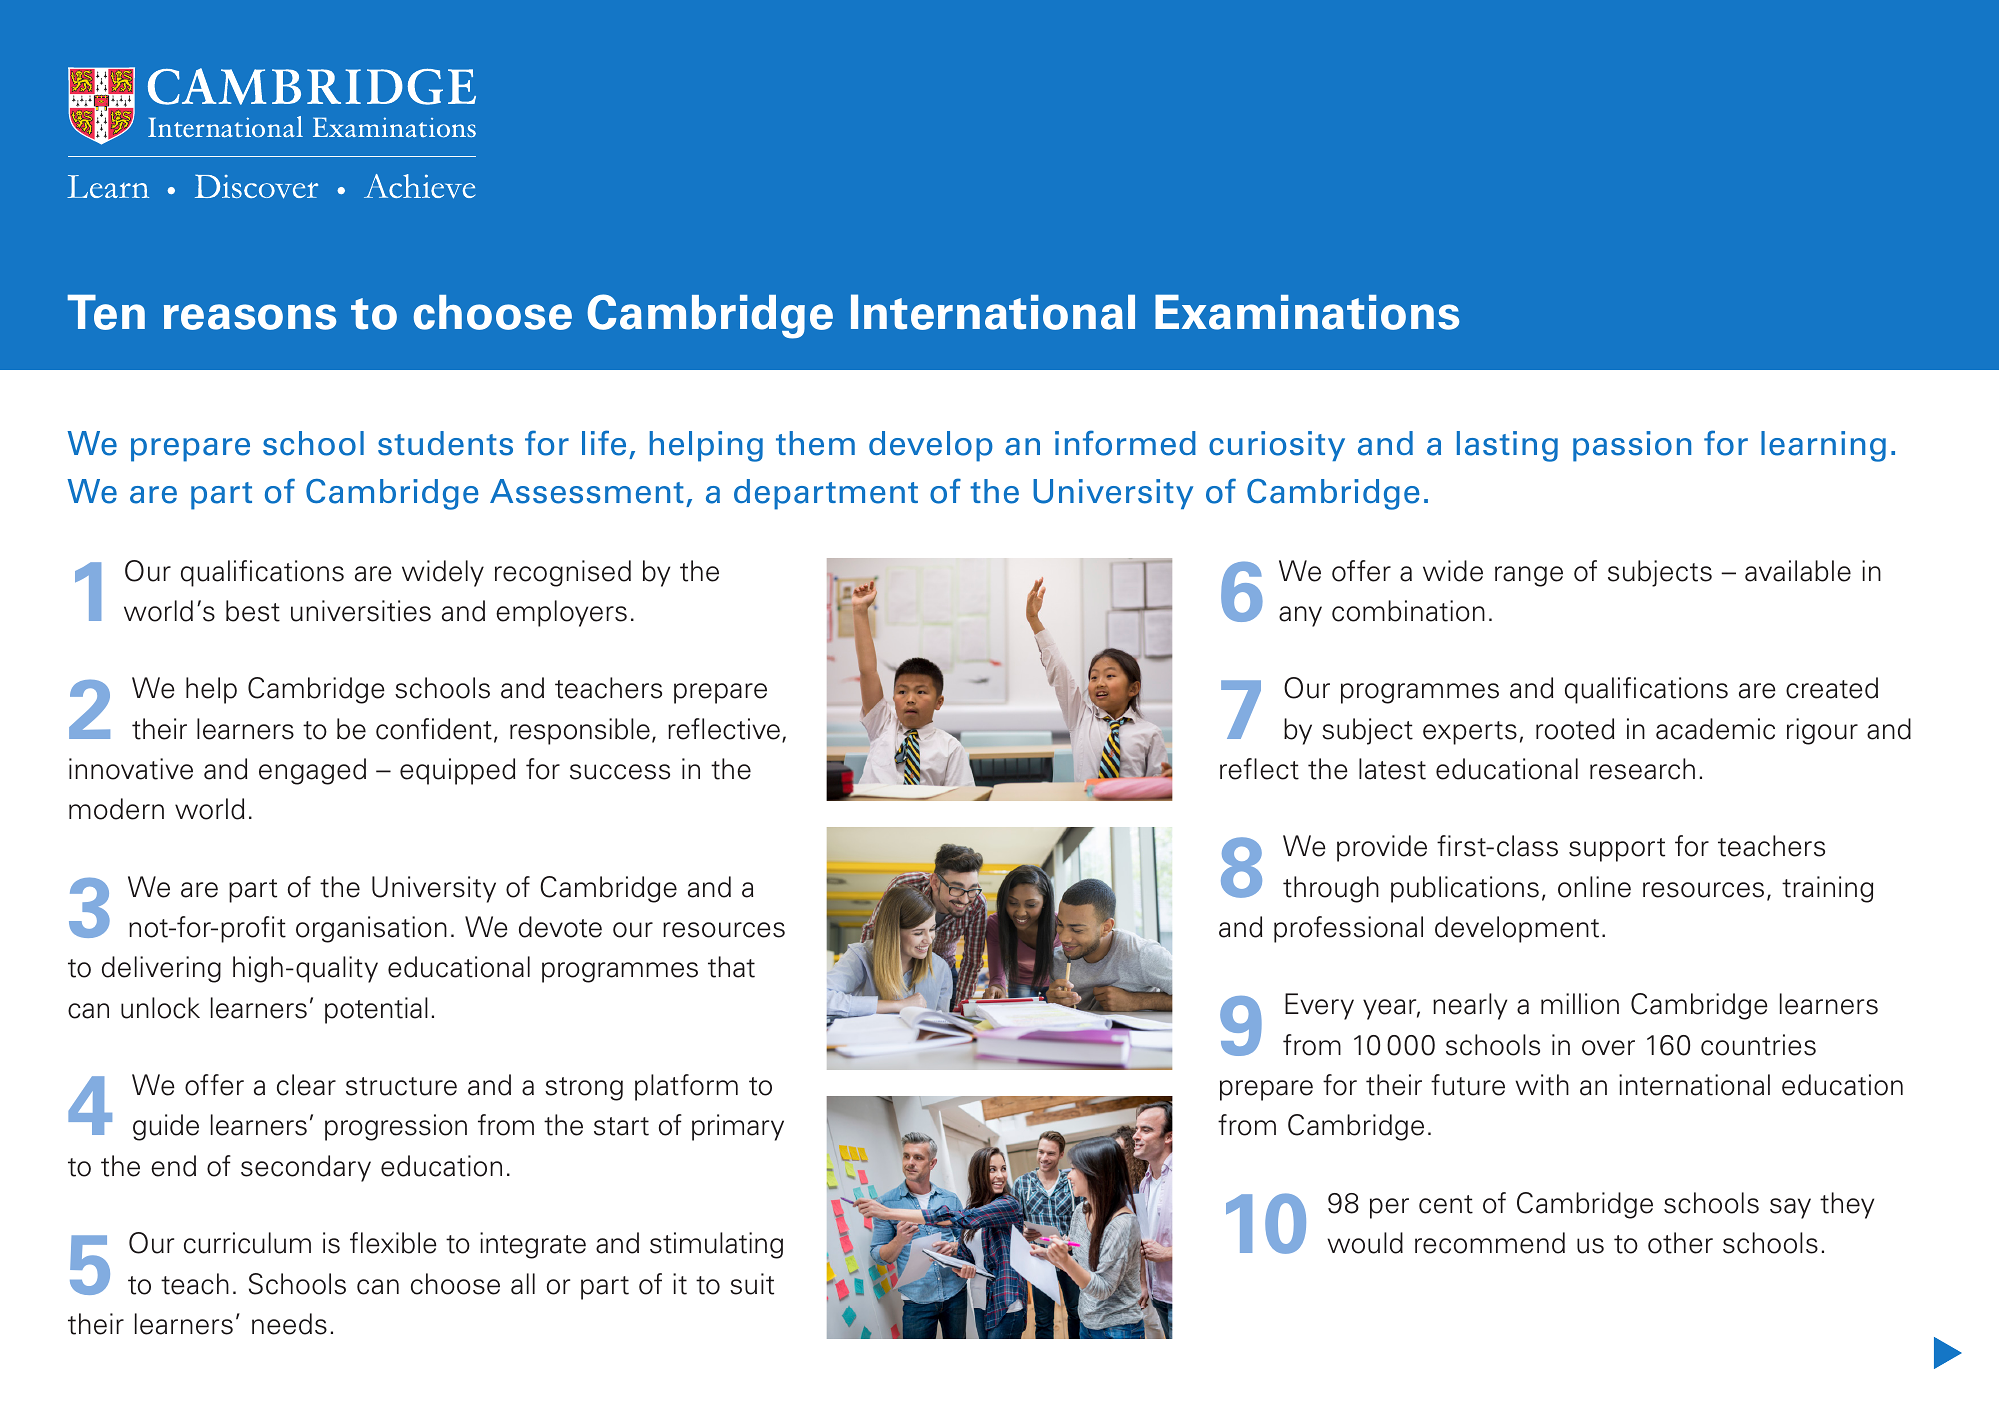 This screenshot has width=1999, height=1413. I want to click on that, so click(731, 967).
